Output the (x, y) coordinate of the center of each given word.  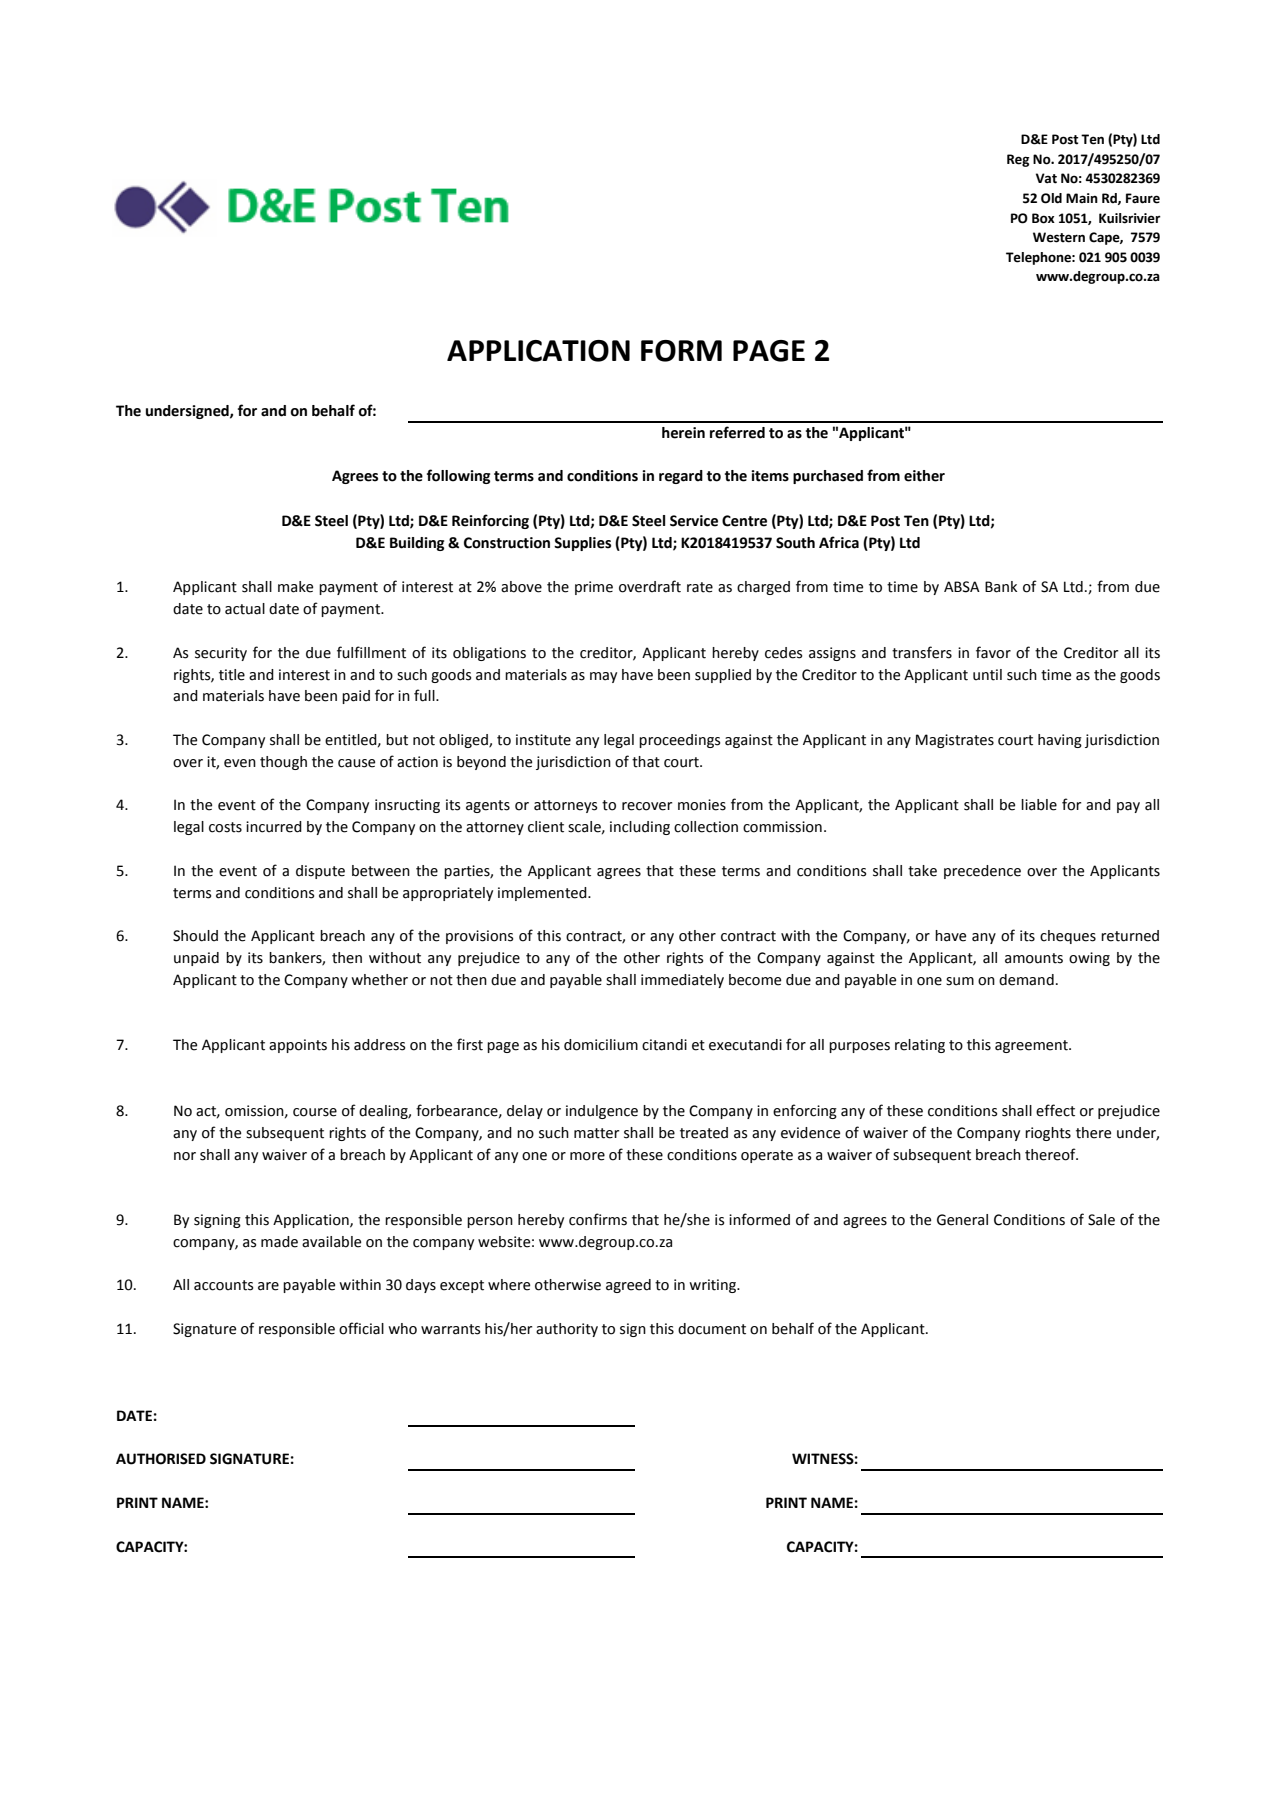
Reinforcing (490, 521)
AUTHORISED (161, 1459)
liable (1039, 805)
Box (1043, 218)
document (712, 1329)
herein (683, 433)
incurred (274, 827)
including (640, 828)
